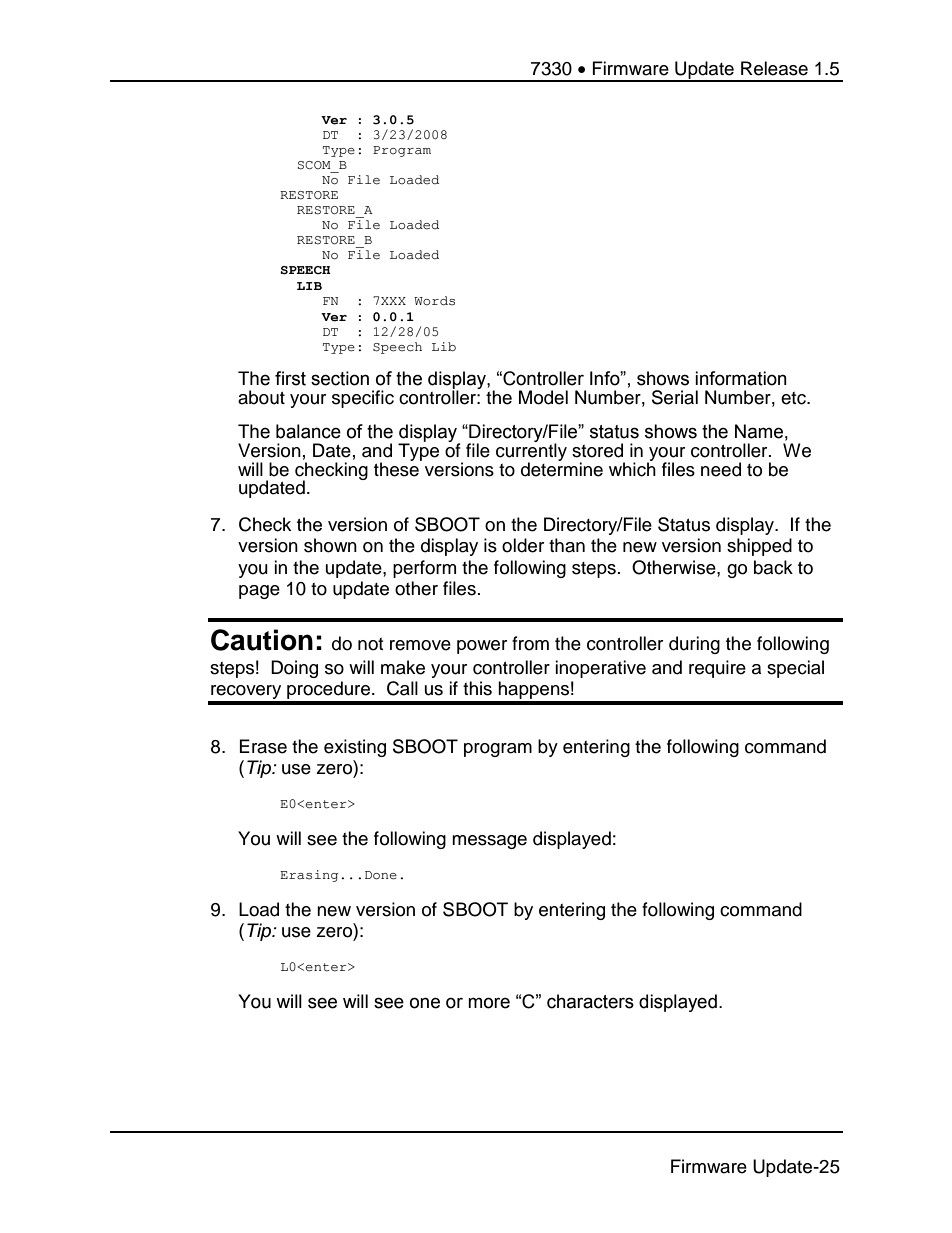 The height and width of the screenshot is (1233, 952). Describe the element at coordinates (434, 301) in the screenshot. I see `Words` at that location.
